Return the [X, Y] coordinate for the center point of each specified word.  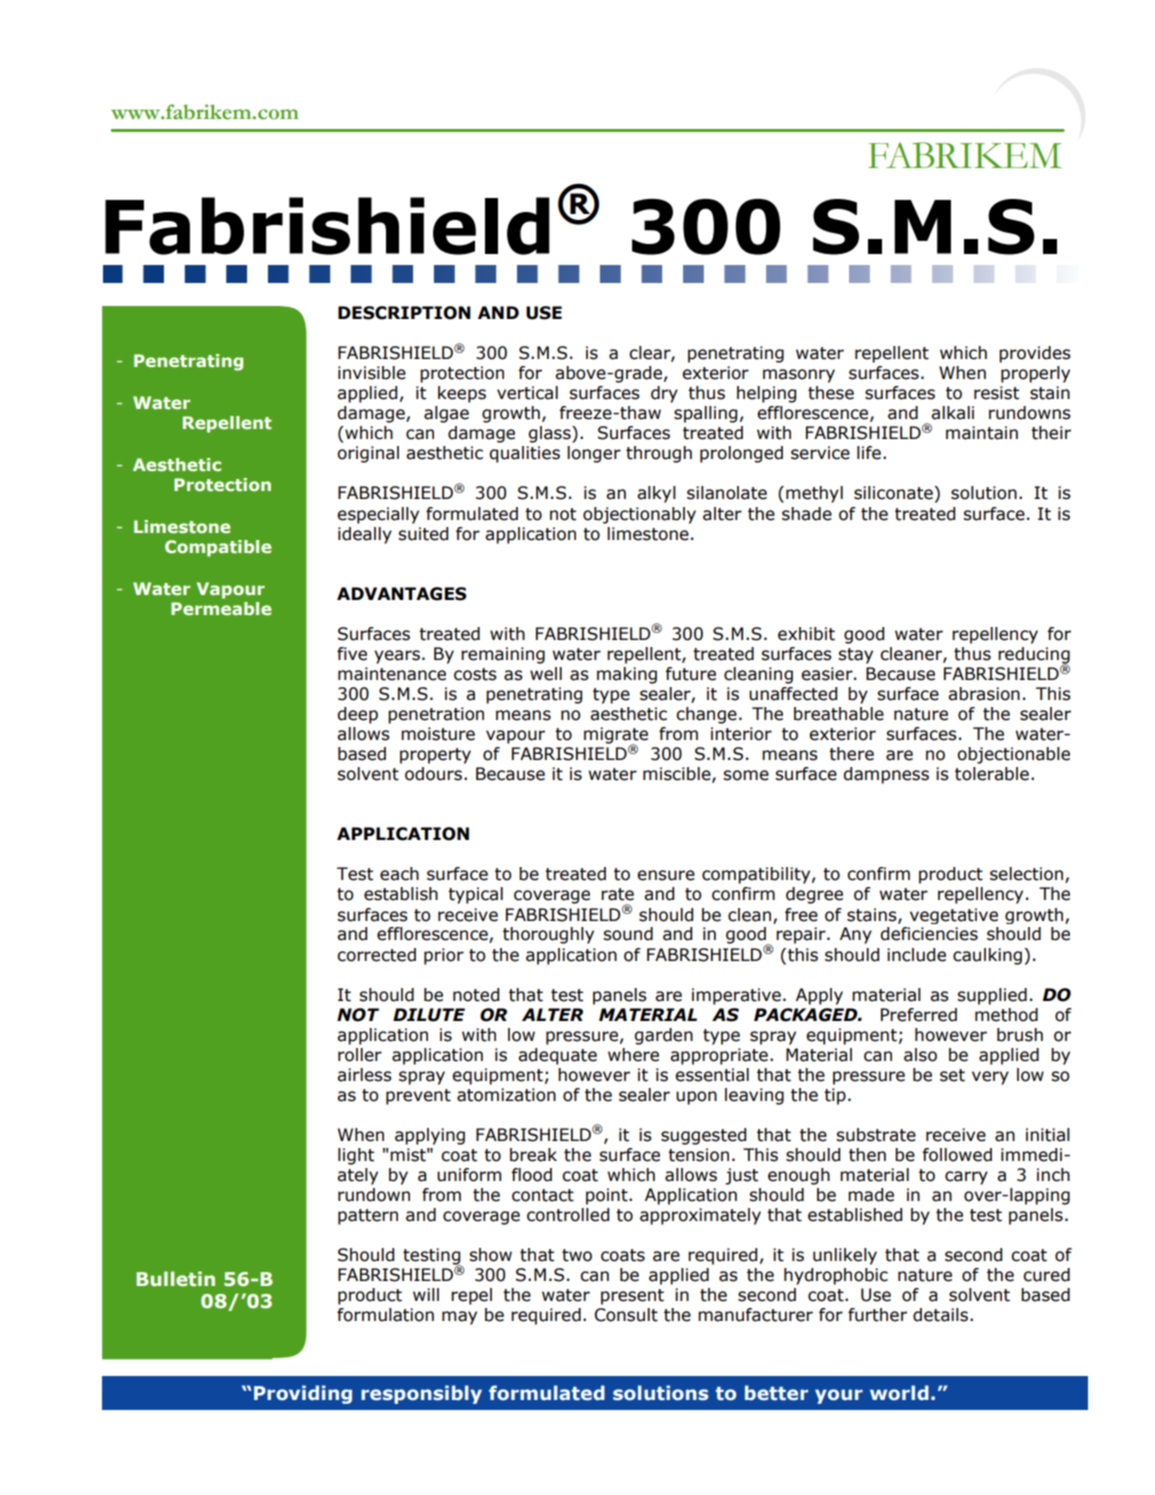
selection [1026, 874]
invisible [372, 373]
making [627, 675]
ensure [666, 875]
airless [364, 1075]
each [399, 874]
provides [1035, 354]
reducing [1034, 656]
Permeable [221, 608]
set [952, 1075]
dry [664, 394]
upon [696, 1098]
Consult [626, 1315]
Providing [303, 1394]
